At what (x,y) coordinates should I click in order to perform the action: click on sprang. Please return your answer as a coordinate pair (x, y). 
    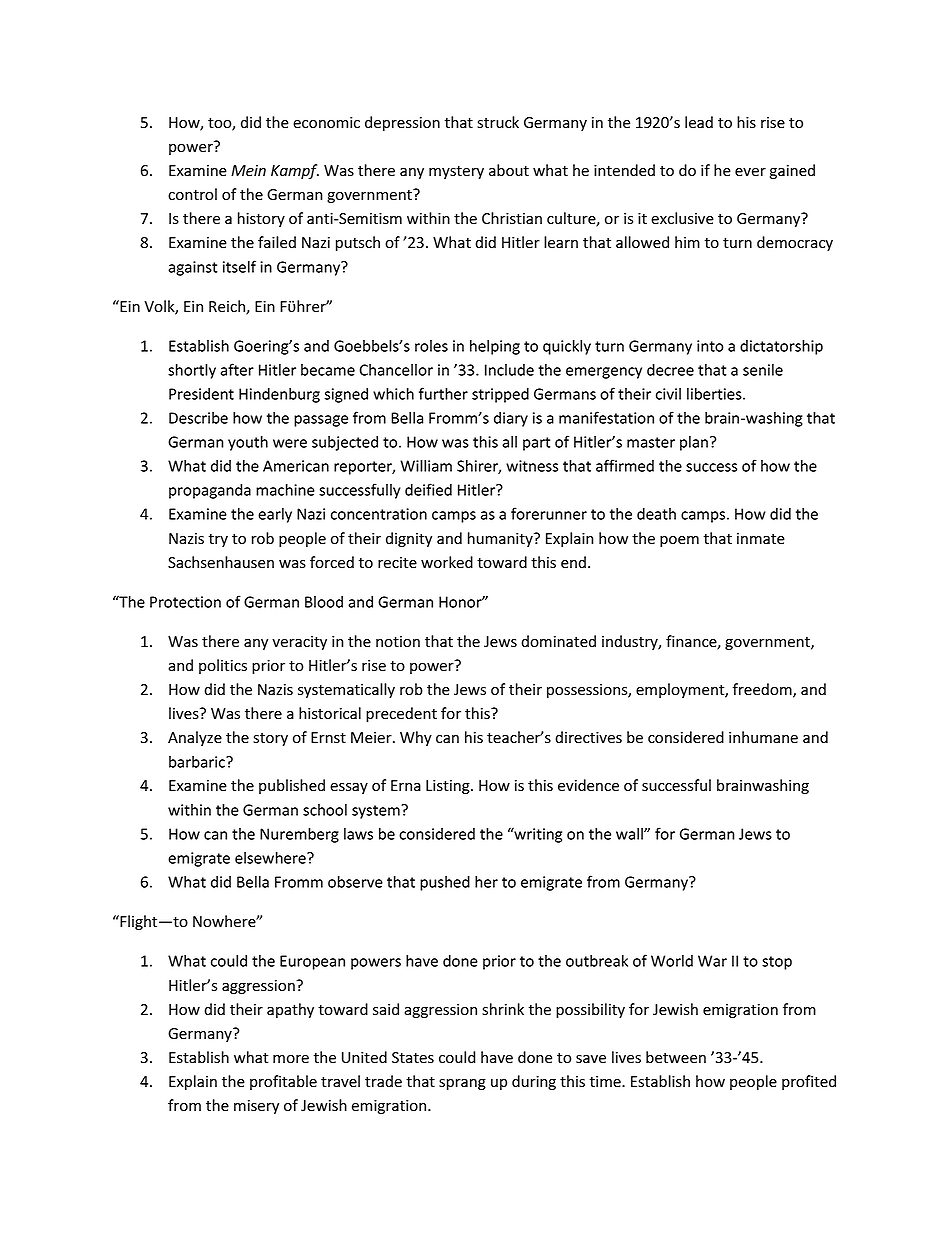
    Looking at the image, I should click on (462, 1084).
